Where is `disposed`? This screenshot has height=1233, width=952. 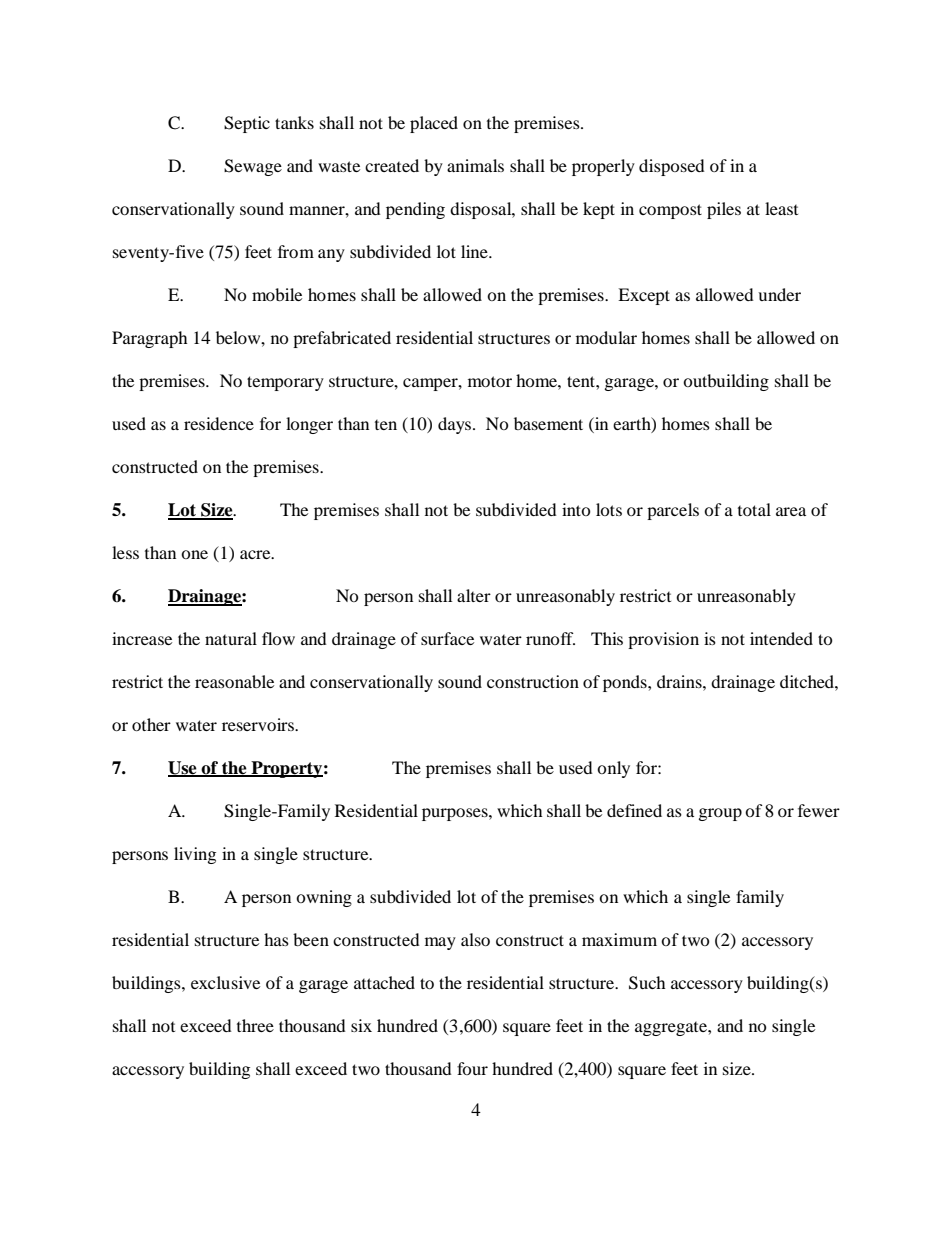 disposed is located at coordinates (672, 167).
